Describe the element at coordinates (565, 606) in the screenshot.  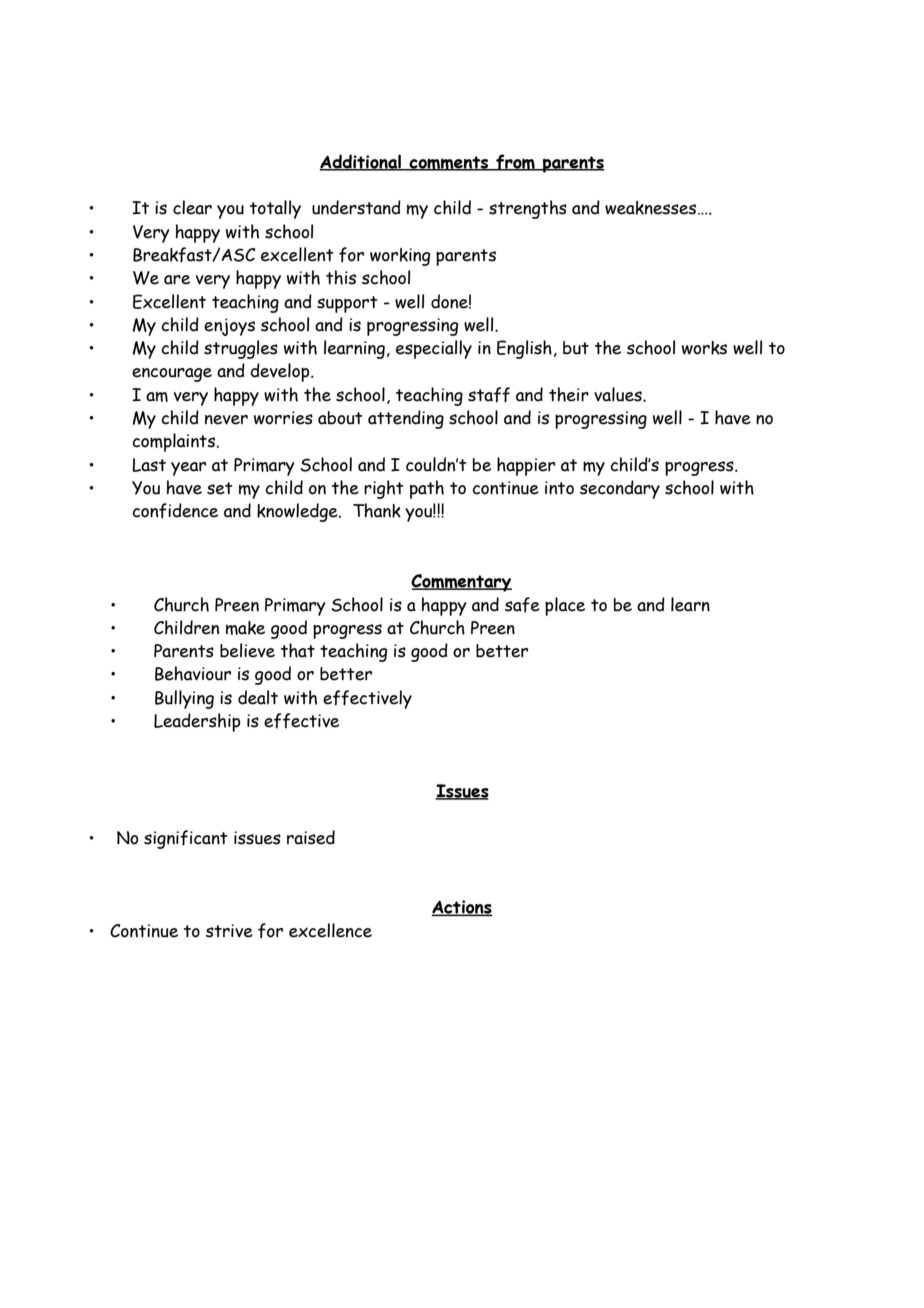
I see `place` at that location.
